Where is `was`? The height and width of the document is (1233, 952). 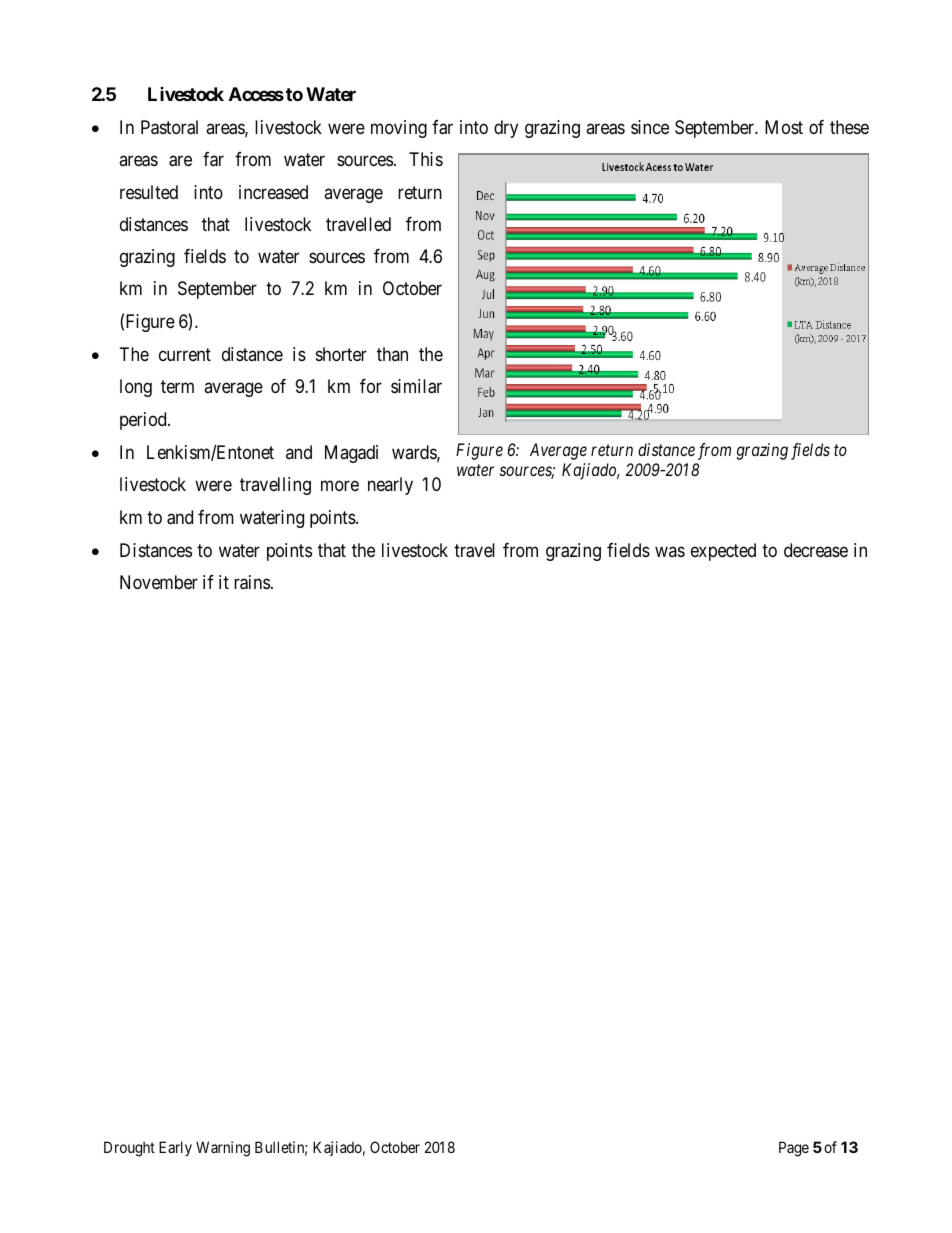 was is located at coordinates (670, 551).
